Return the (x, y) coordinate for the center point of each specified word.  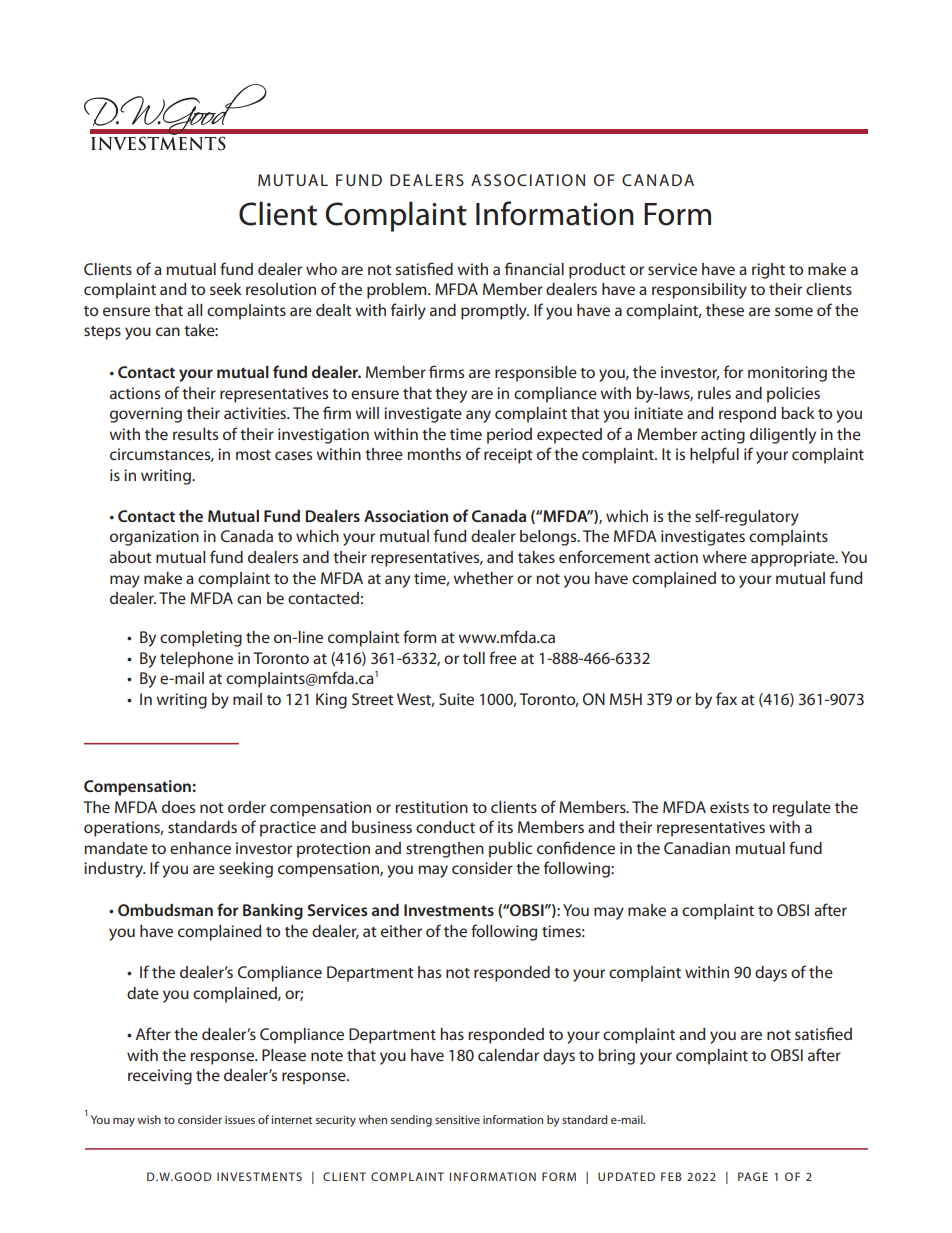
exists (729, 807)
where (724, 557)
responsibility (699, 291)
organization (154, 538)
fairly (408, 311)
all (194, 310)
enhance (200, 848)
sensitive (457, 1119)
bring (616, 1057)
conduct (445, 827)
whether (483, 578)
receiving (160, 1077)
